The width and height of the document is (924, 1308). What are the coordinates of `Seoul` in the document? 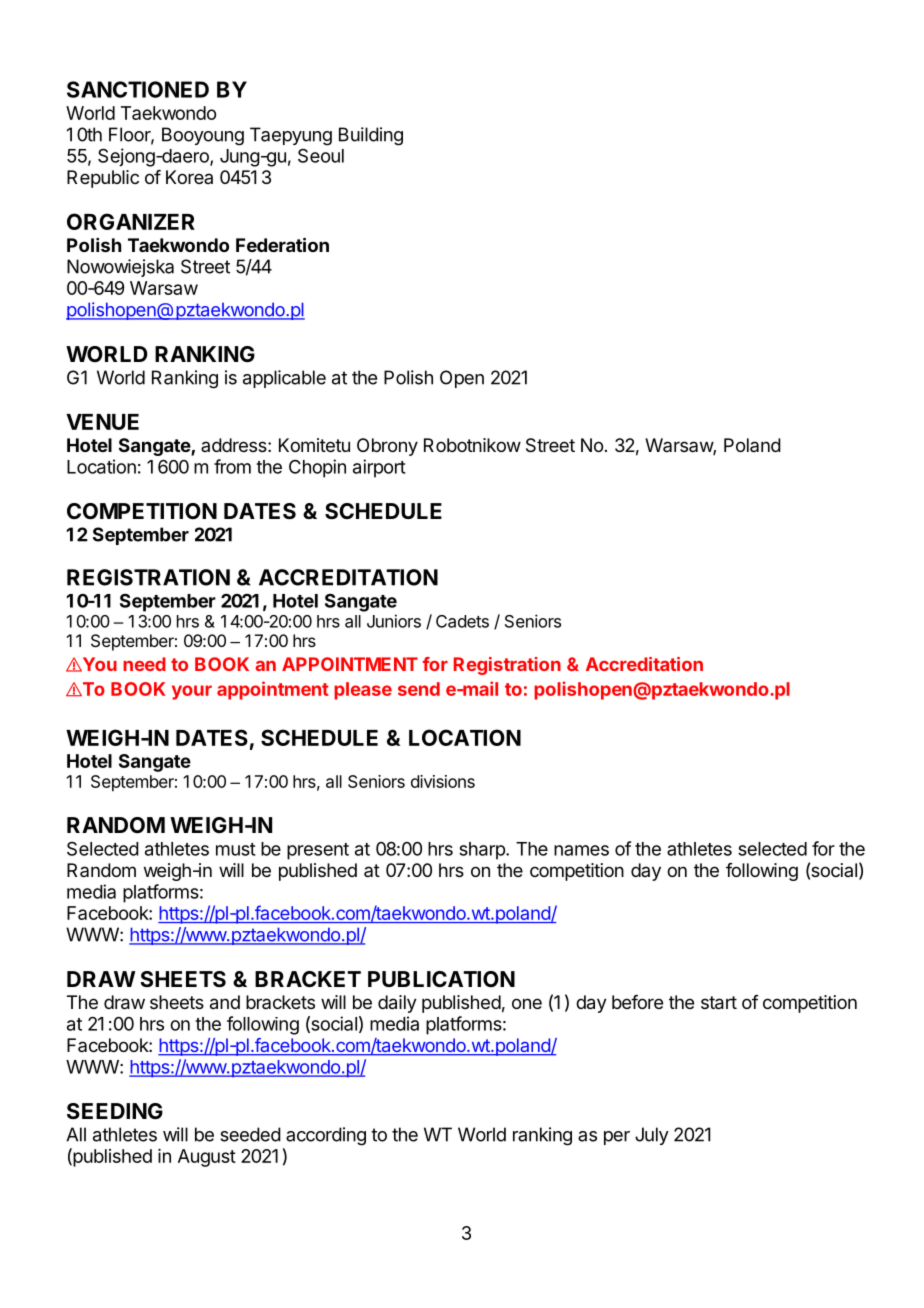 It's located at (321, 156).
